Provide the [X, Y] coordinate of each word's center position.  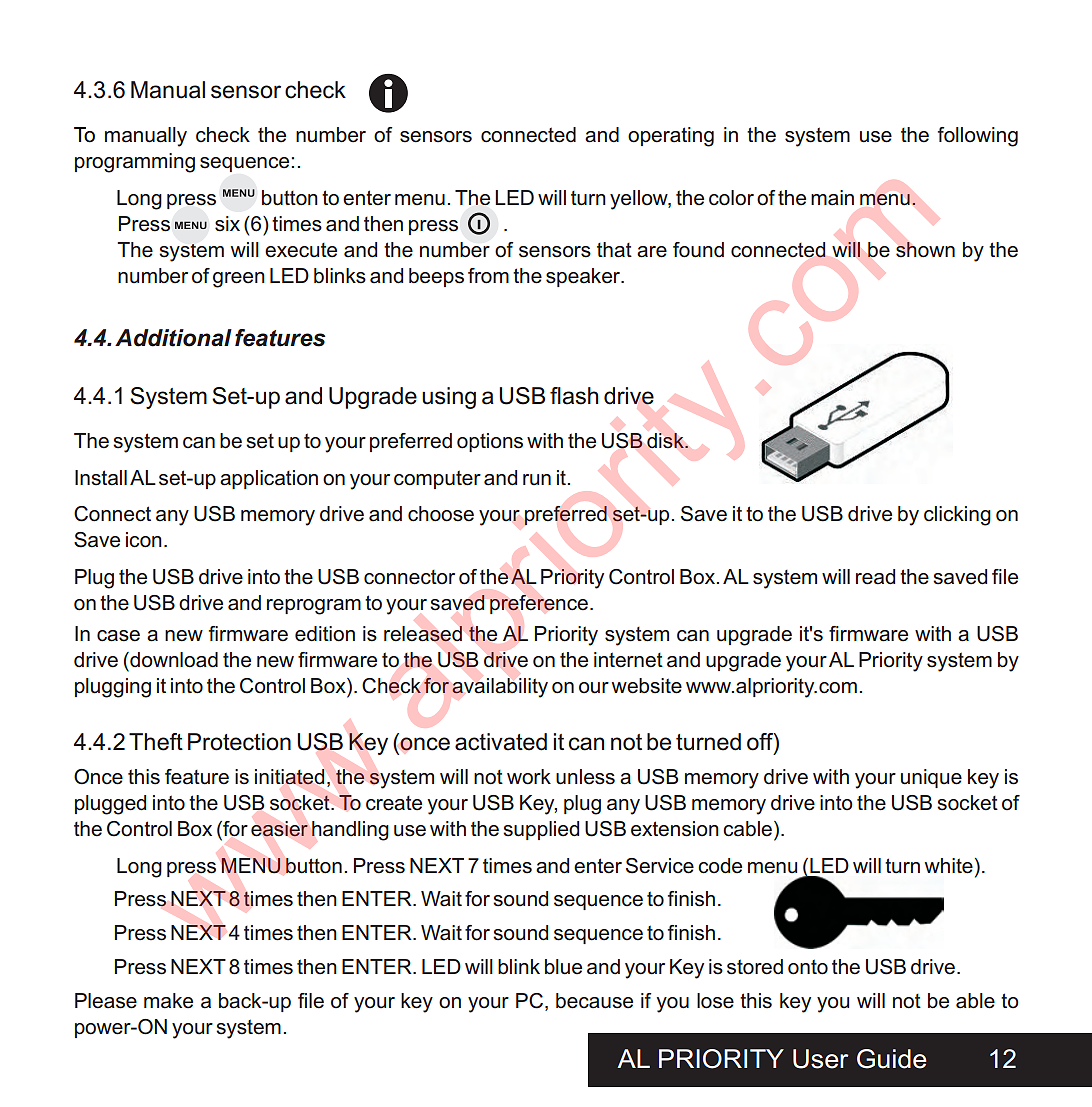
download [173, 660]
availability [500, 688]
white [949, 866]
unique [931, 778]
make [168, 1001]
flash [574, 396]
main [832, 198]
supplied [541, 830]
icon [144, 540]
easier [279, 829]
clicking [957, 516]
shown [925, 250]
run [537, 480]
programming [135, 163]
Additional [173, 338]
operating [671, 137]
